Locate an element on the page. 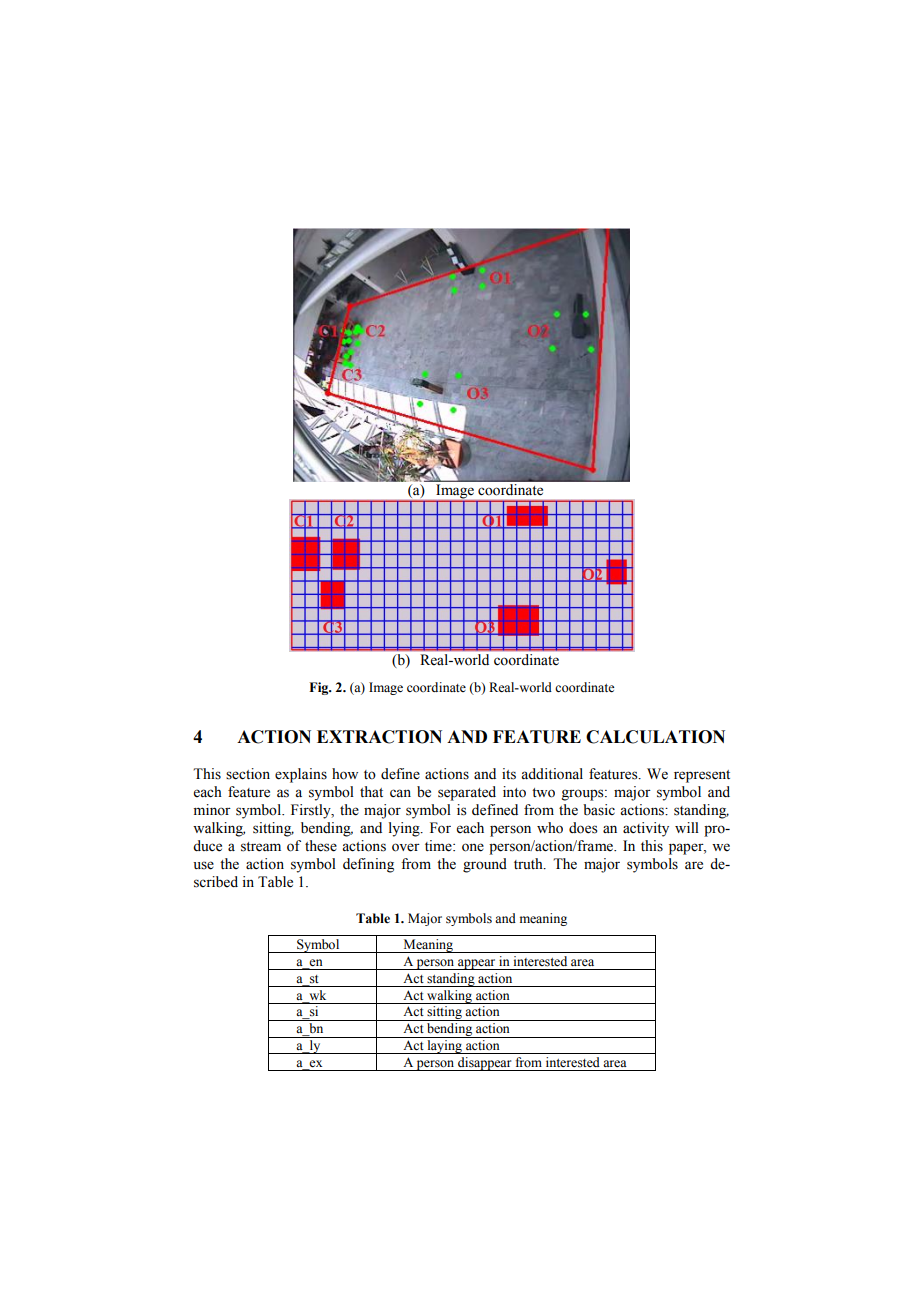 The width and height of the document is (924, 1308). truth is located at coordinates (529, 863).
